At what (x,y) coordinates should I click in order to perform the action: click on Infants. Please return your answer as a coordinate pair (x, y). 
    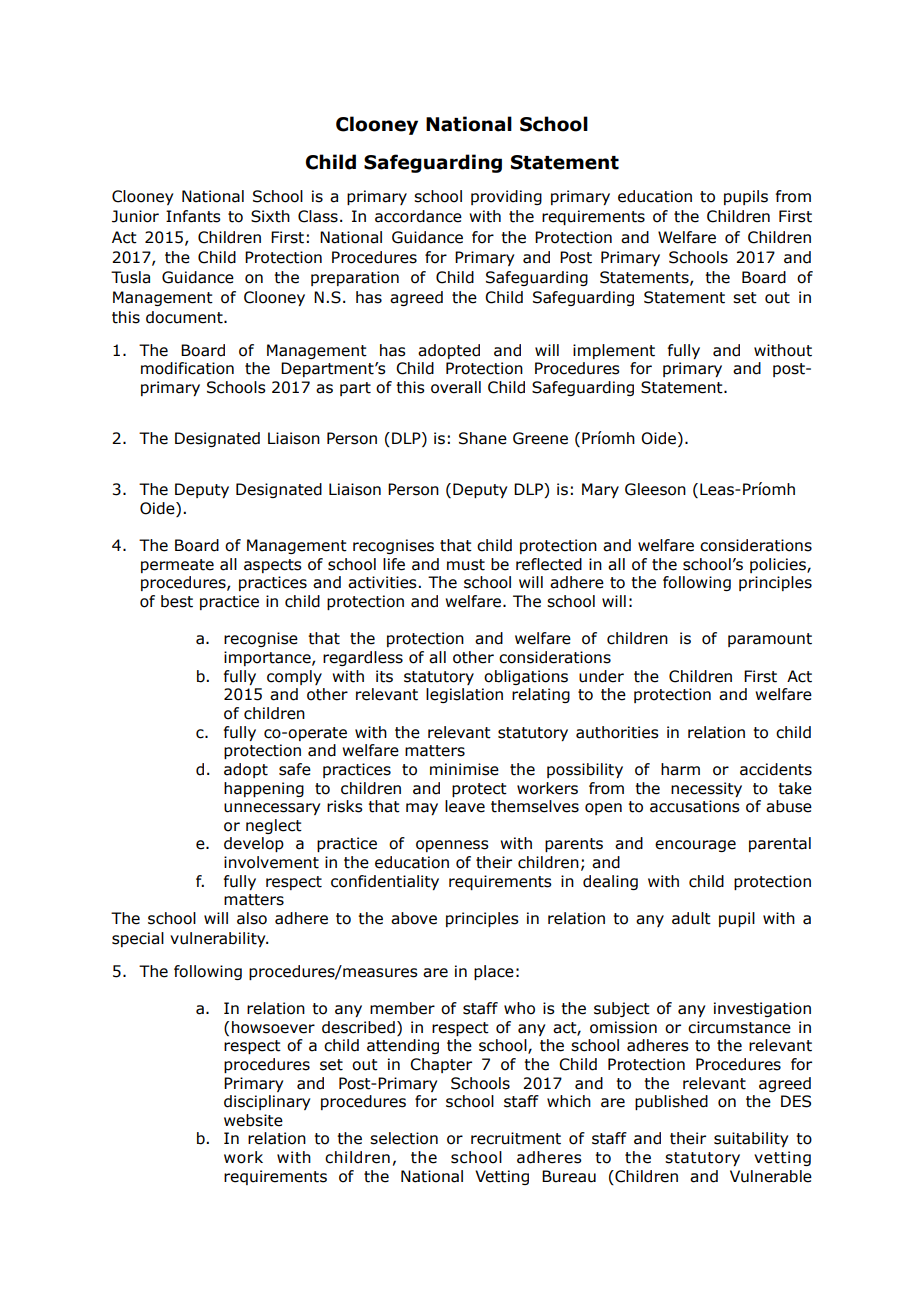
    Looking at the image, I should click on (193, 216).
